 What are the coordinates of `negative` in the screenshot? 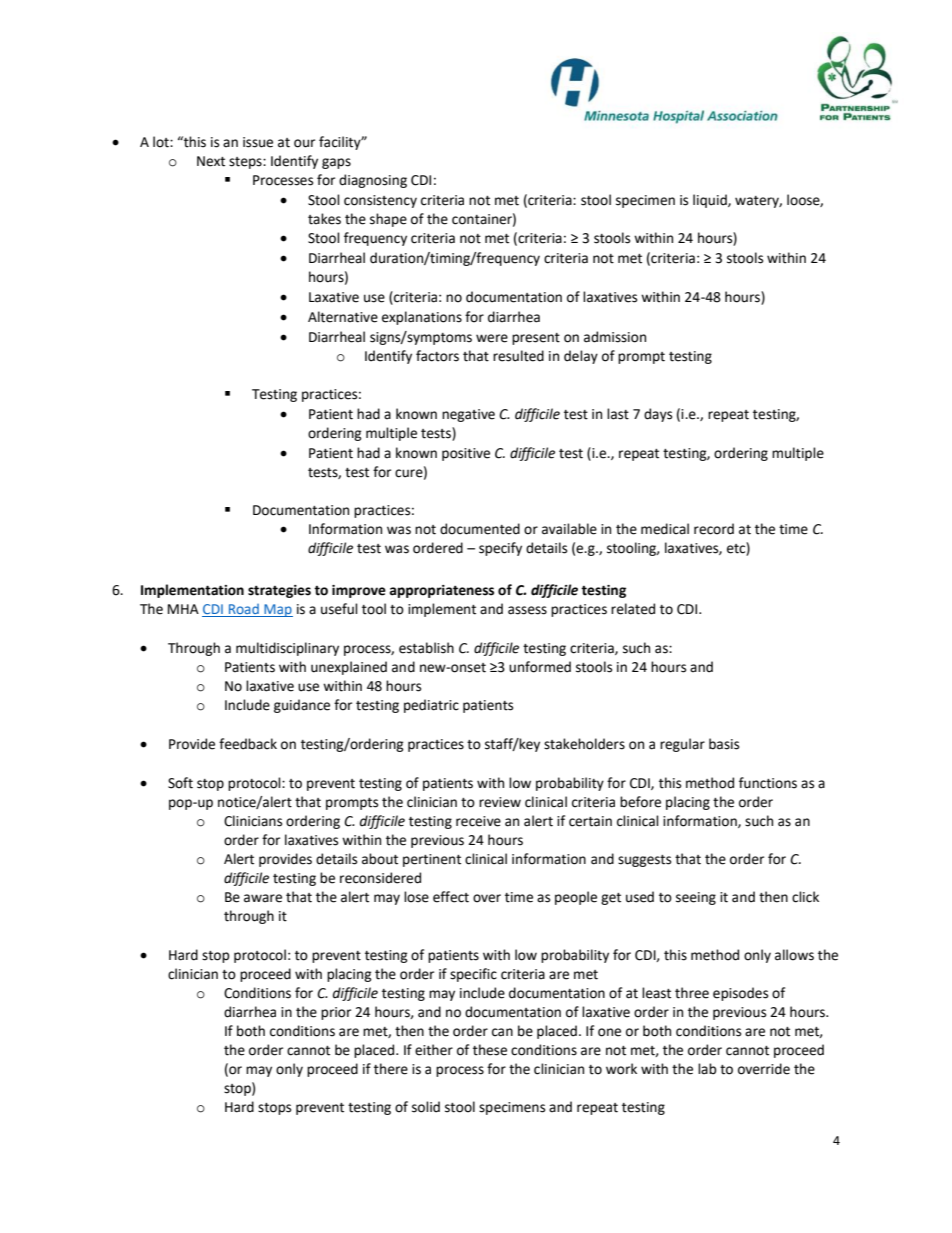 It's located at (468, 415).
